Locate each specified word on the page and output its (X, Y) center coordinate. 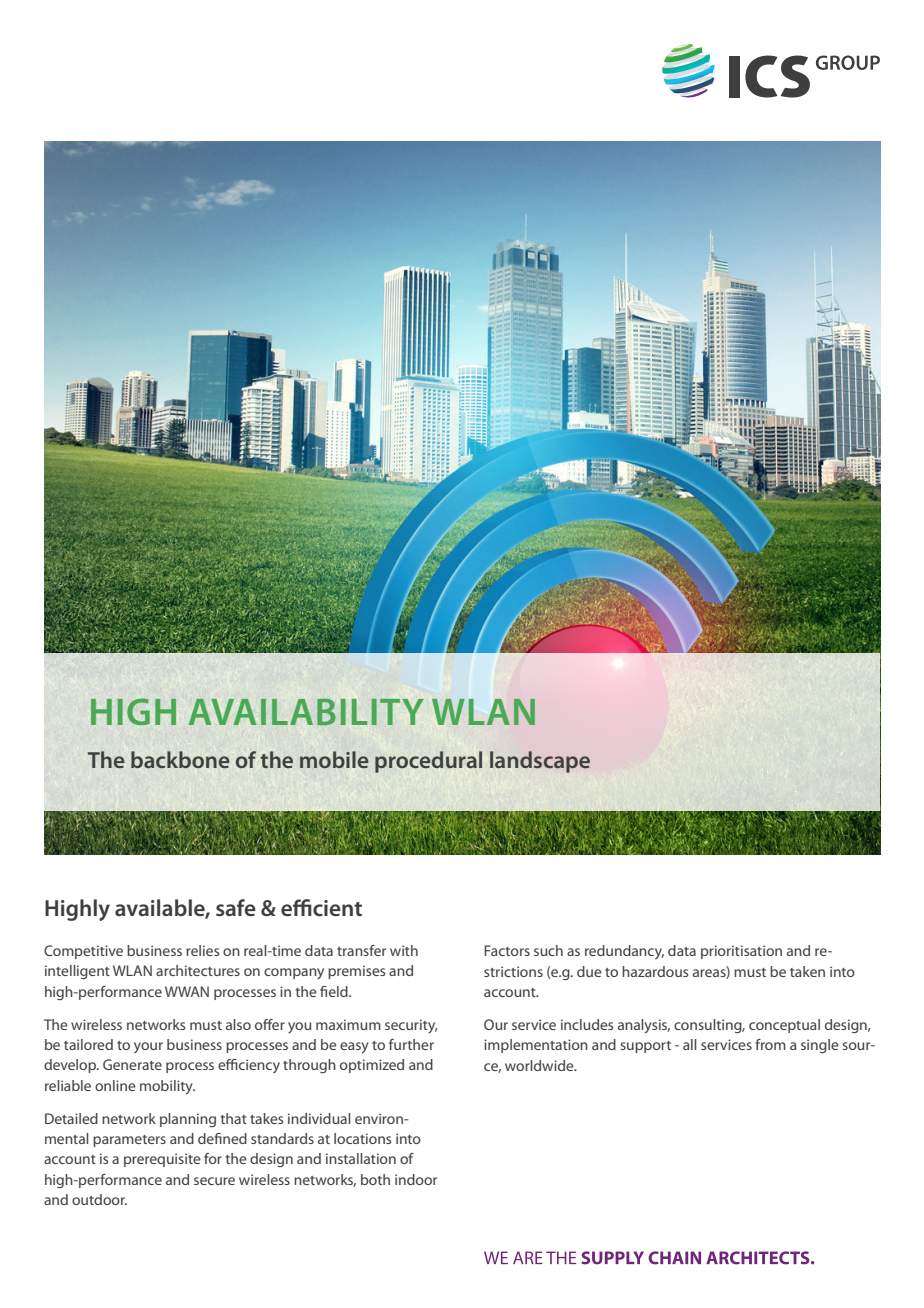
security (411, 1026)
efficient (321, 907)
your (148, 1047)
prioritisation (741, 952)
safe (236, 907)
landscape (540, 762)
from (770, 1044)
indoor (416, 1179)
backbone (180, 759)
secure (214, 1181)
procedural (428, 762)
